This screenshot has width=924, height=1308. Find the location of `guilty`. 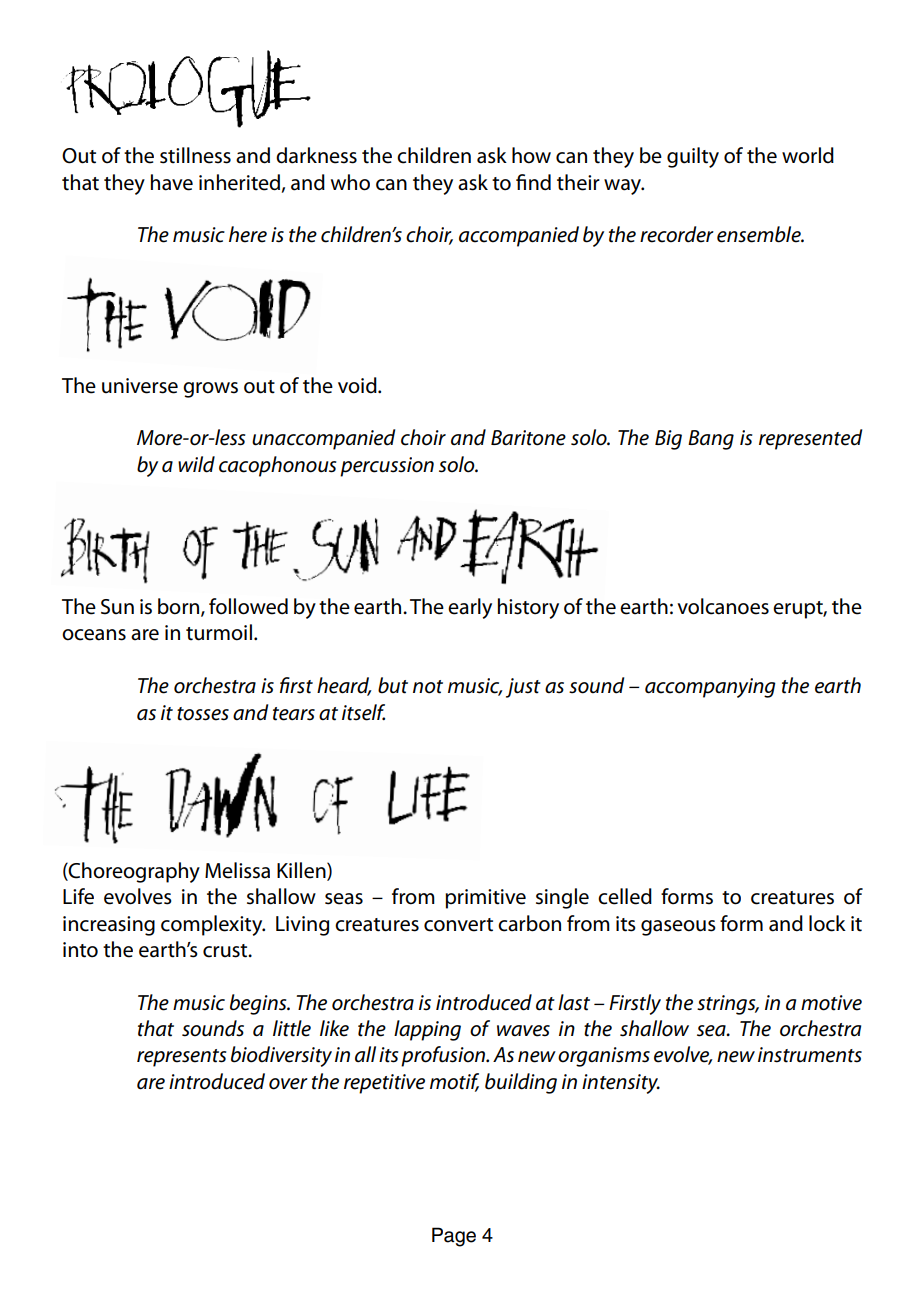

guilty is located at coordinates (693, 157).
